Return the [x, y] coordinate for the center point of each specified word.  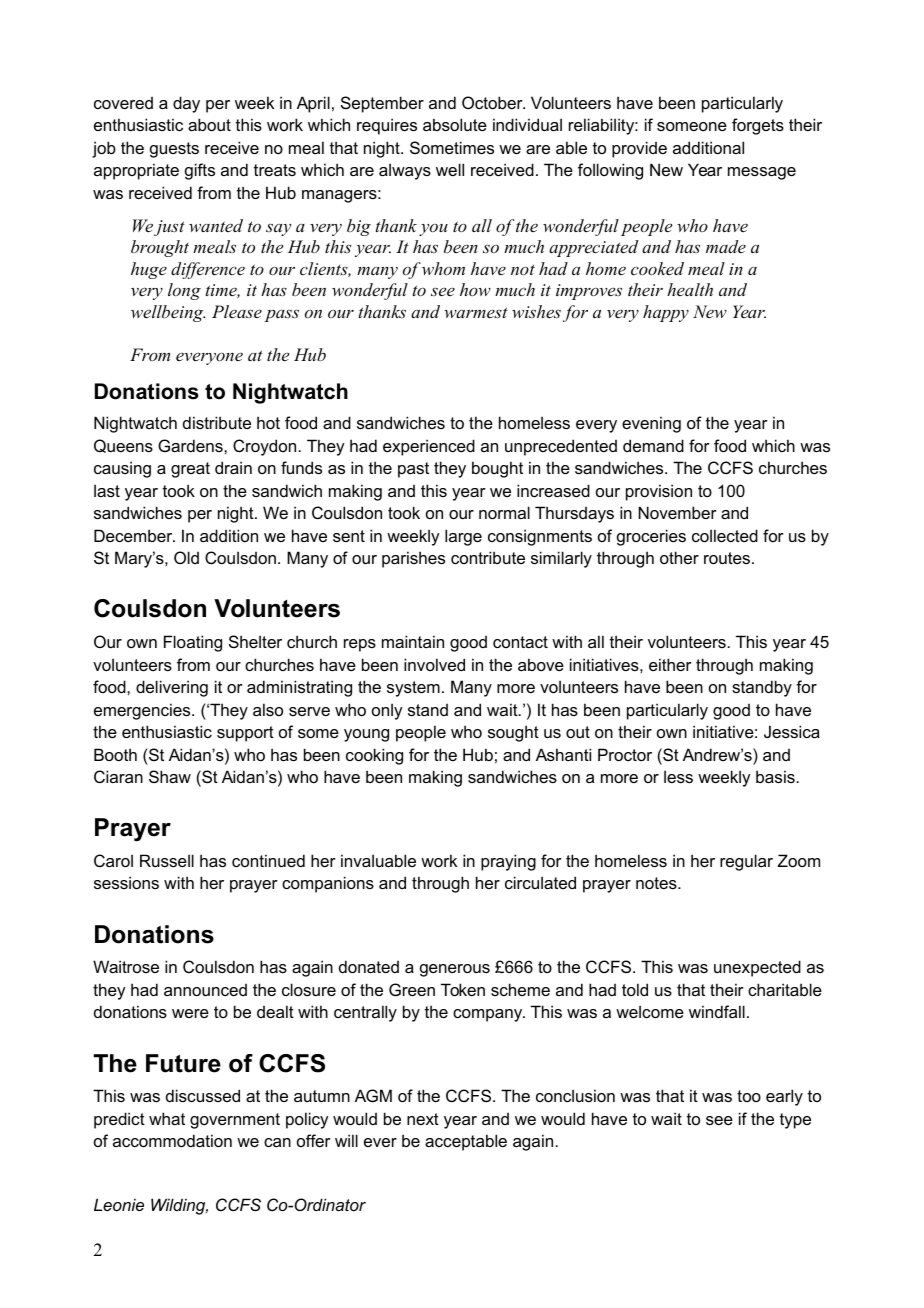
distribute [217, 422]
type [795, 1121]
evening [651, 424]
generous [455, 970]
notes [657, 883]
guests [174, 150]
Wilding [179, 1206]
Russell [167, 860]
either [670, 664]
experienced [429, 447]
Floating [193, 643]
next [423, 1119]
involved [434, 664]
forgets [758, 126]
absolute [455, 124]
